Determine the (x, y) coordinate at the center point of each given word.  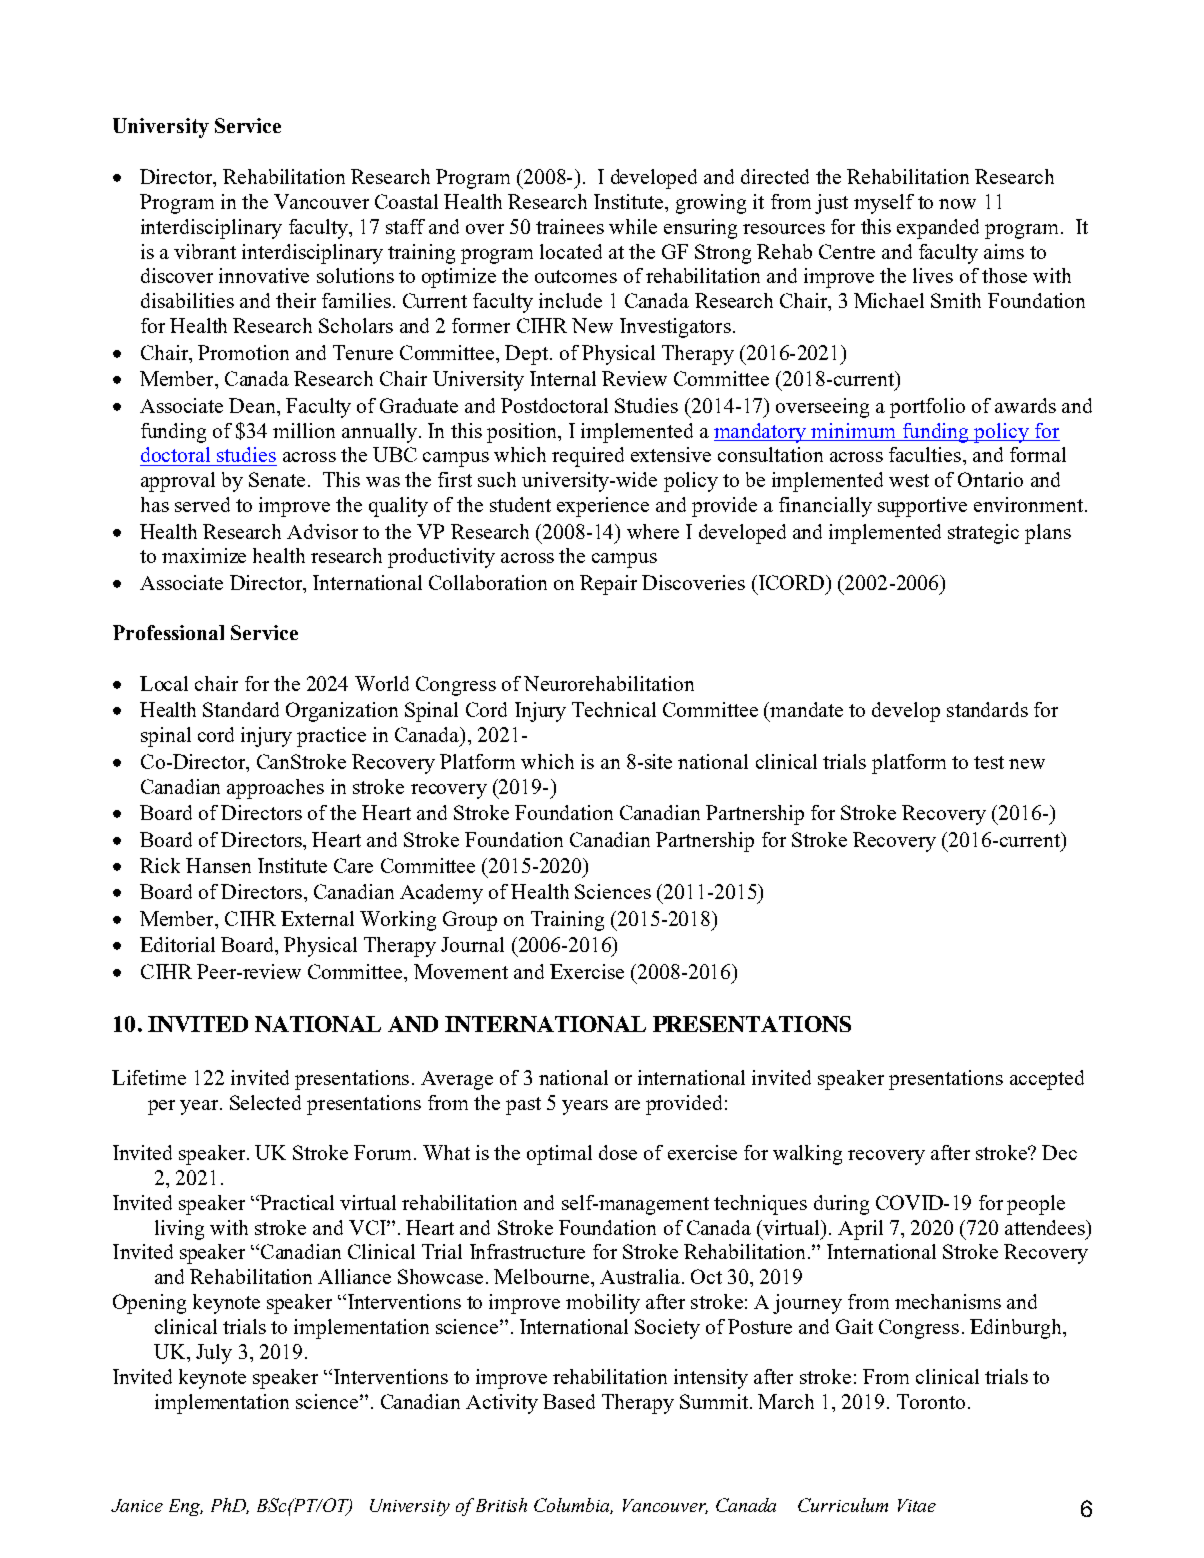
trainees (570, 226)
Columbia (573, 1506)
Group (470, 921)
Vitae (917, 1505)
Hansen (218, 865)
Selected (265, 1102)
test (989, 762)
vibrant (205, 251)
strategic (983, 534)
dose (618, 1152)
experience (603, 507)
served (202, 504)
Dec (1059, 1152)
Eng (186, 1507)
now (957, 204)
